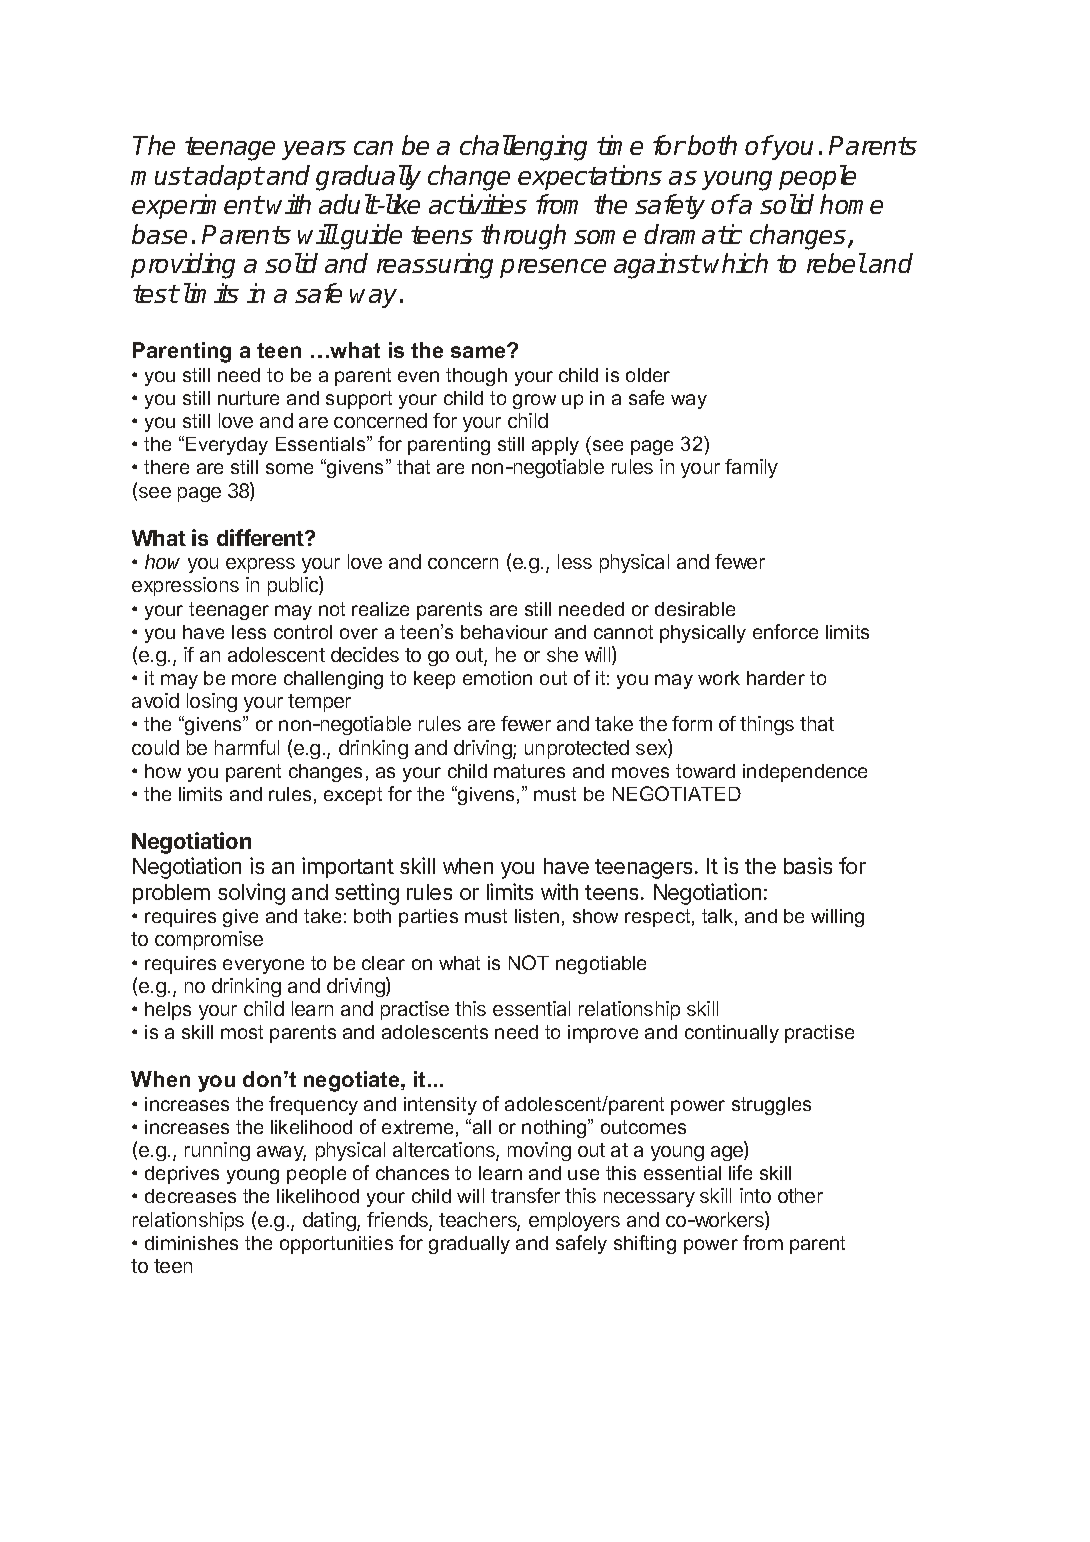  Describe the element at coordinates (227, 446) in the image. I see `Everyday` at that location.
